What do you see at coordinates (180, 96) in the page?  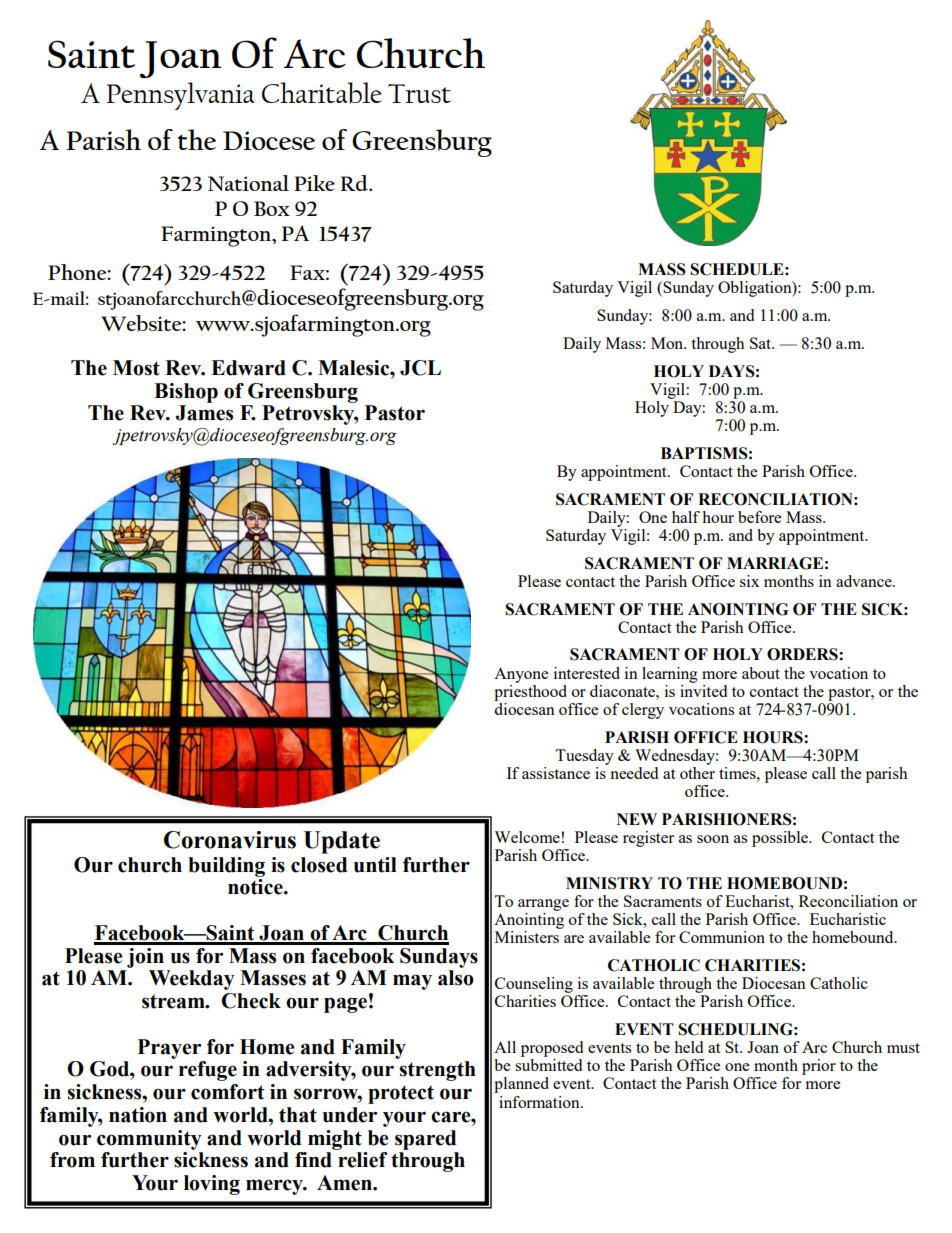 I see `Pennsylvania` at bounding box center [180, 96].
